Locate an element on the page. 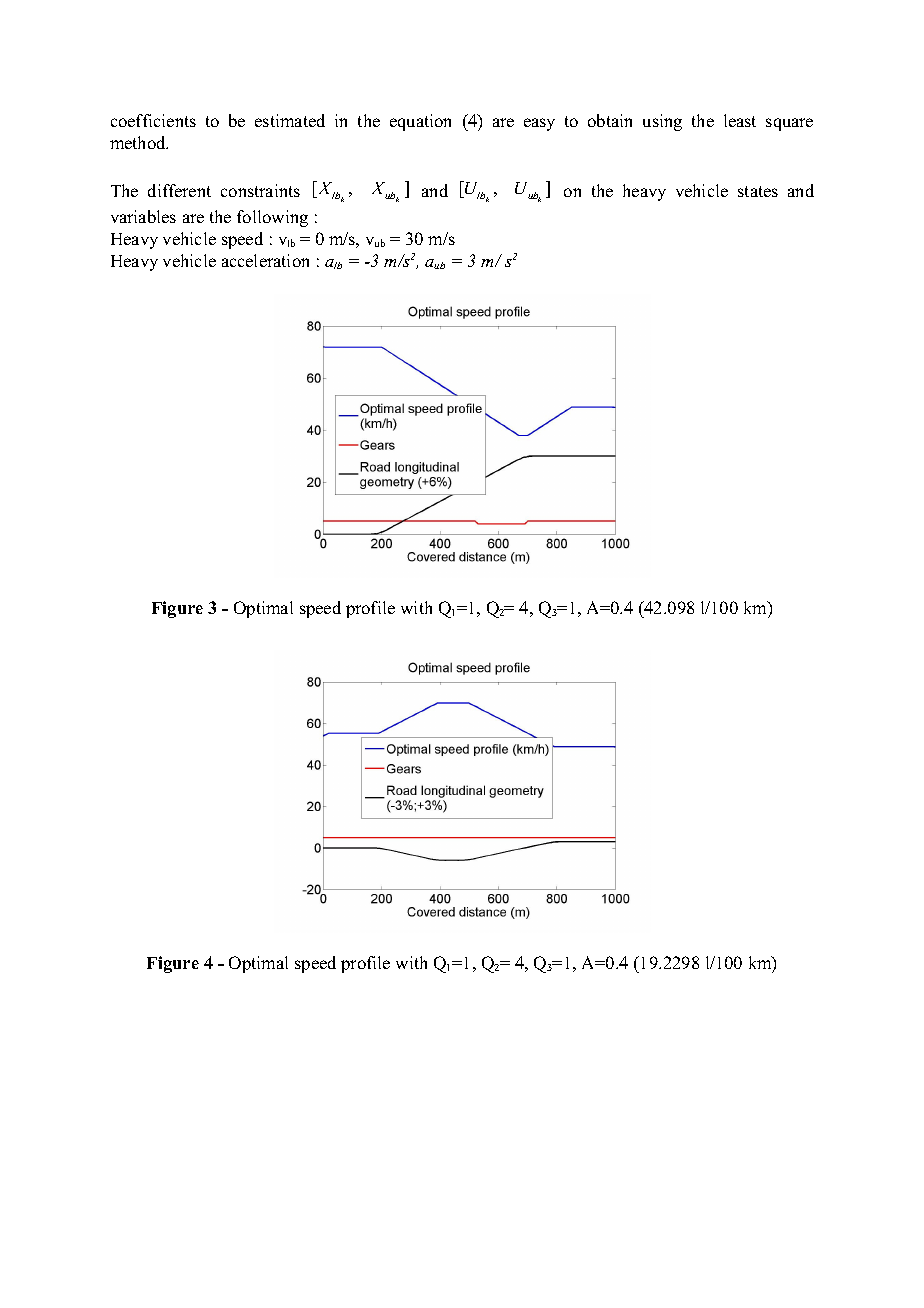 This image has width=924, height=1308. coefficients is located at coordinates (153, 120).
